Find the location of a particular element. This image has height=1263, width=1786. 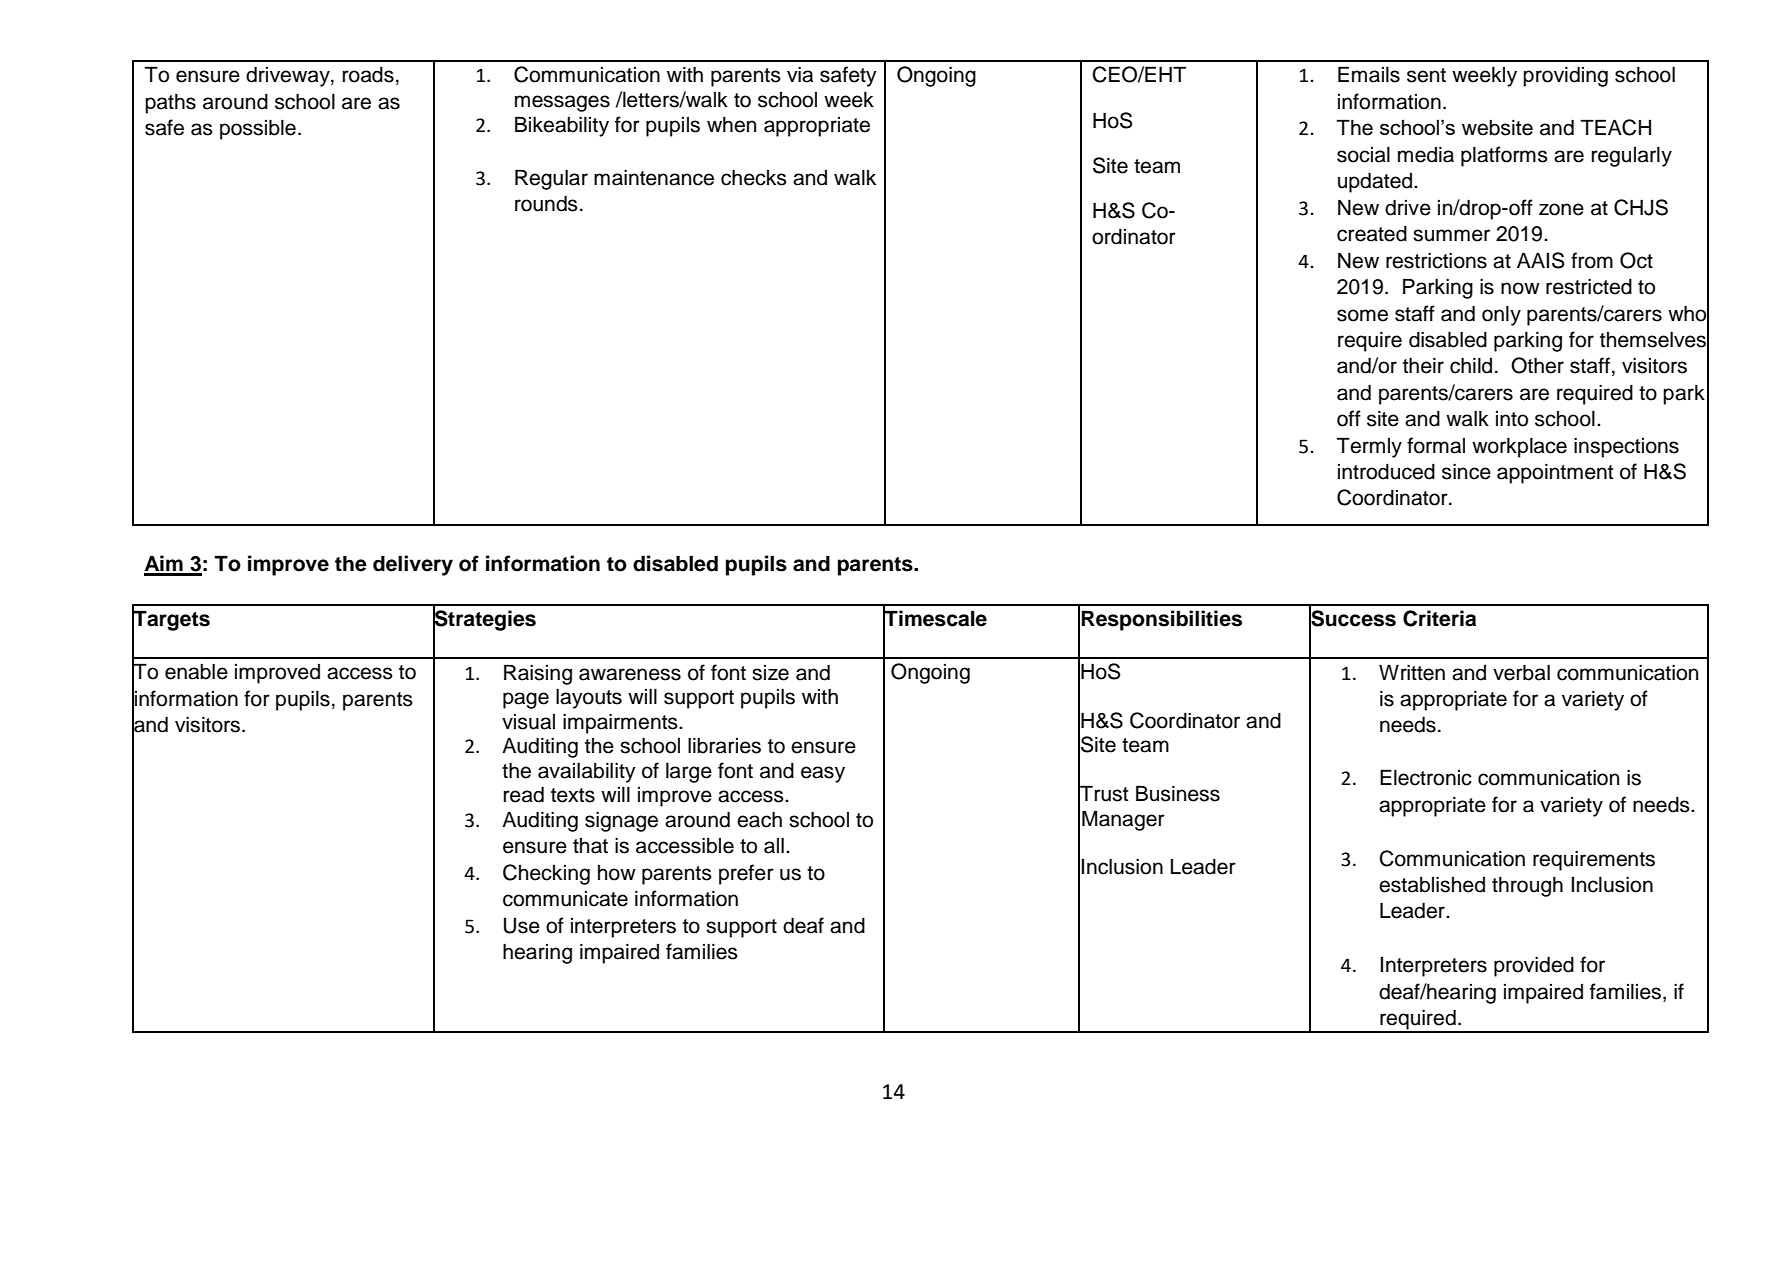

delivery is located at coordinates (413, 565).
